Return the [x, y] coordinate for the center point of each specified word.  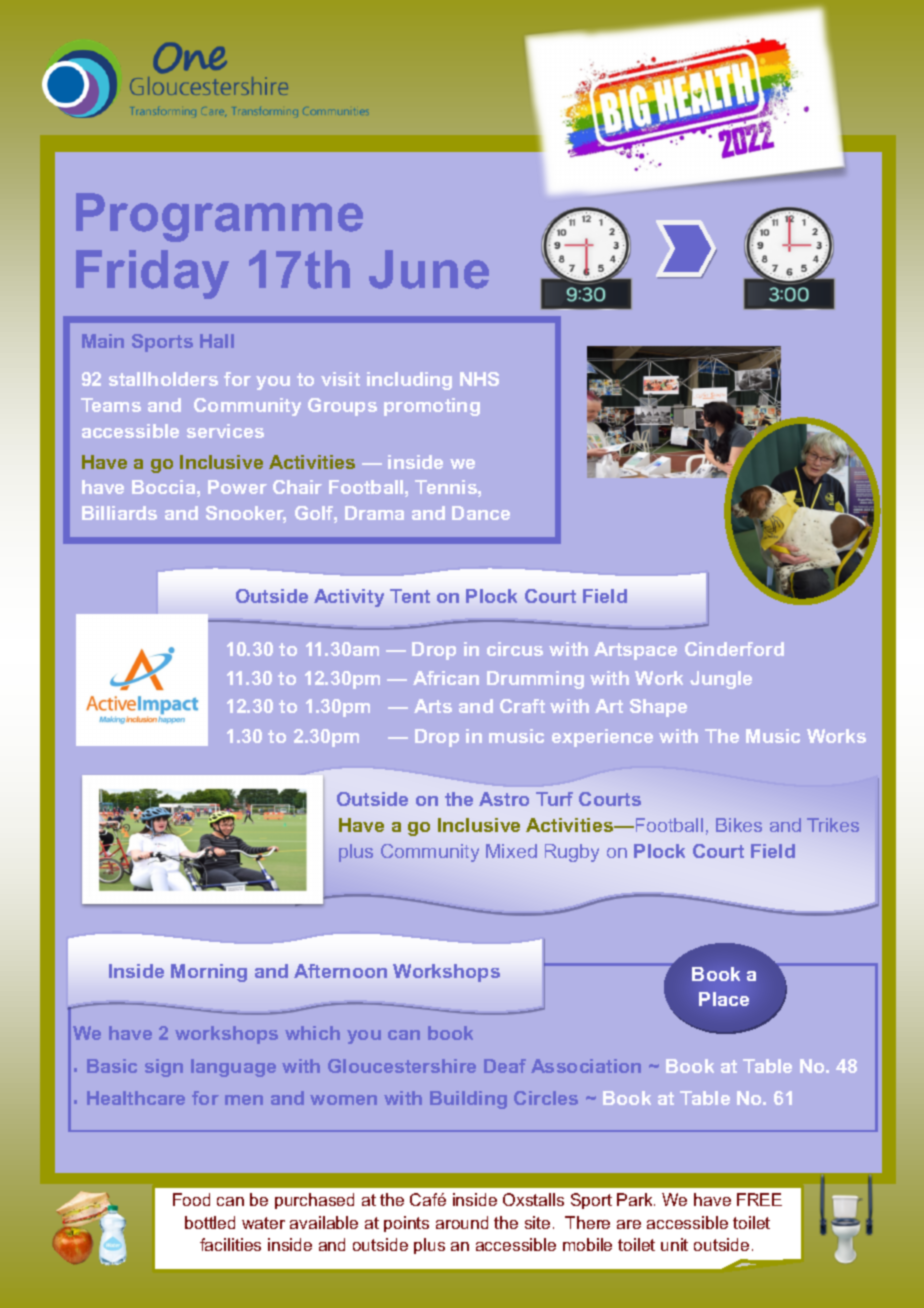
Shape [658, 708]
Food [191, 1199]
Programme [219, 217]
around [462, 1222]
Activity [349, 598]
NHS [479, 379]
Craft [522, 706]
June [429, 269]
